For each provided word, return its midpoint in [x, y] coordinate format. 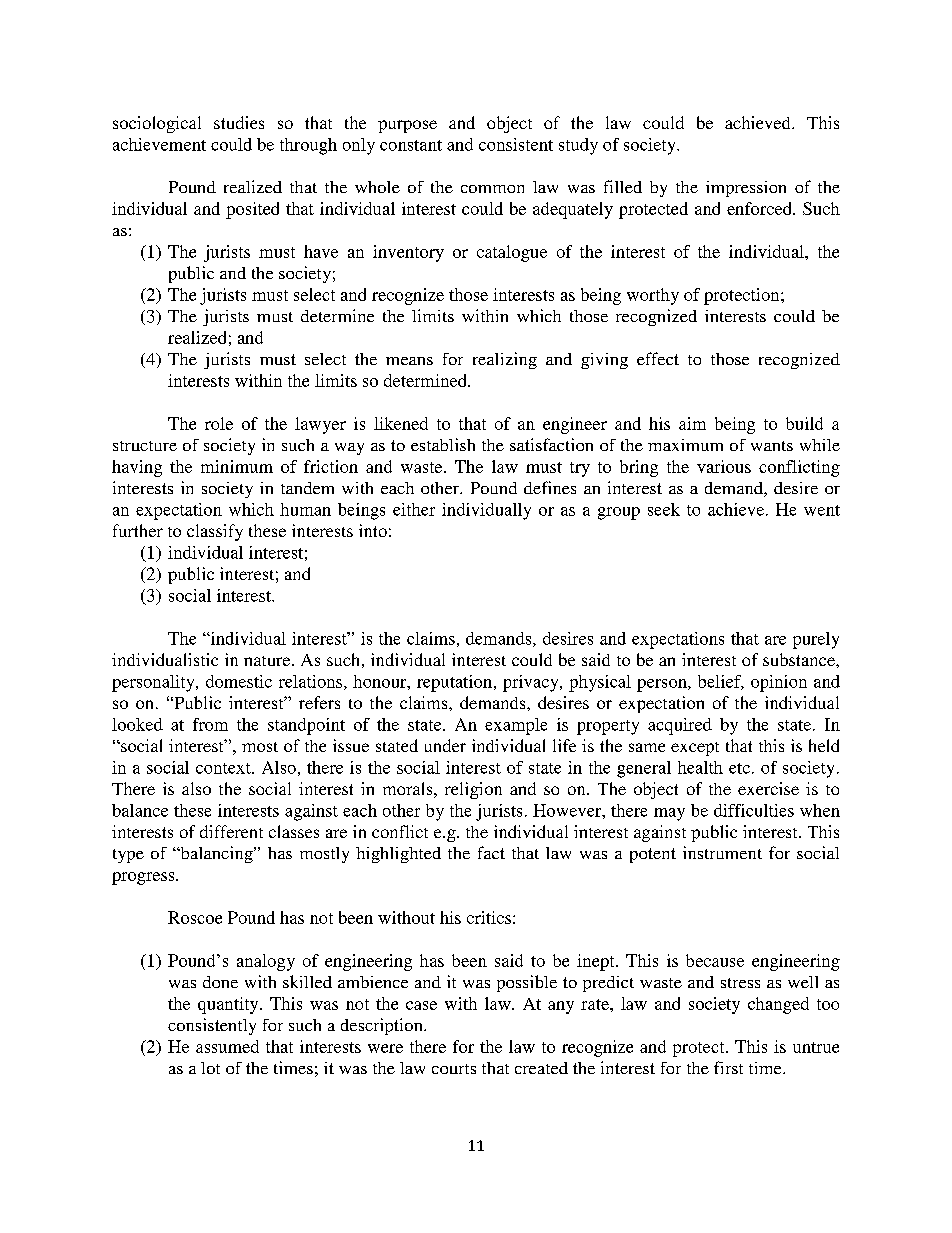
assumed [227, 1046]
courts [454, 1069]
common [492, 189]
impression [746, 189]
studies [239, 122]
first [728, 1067]
